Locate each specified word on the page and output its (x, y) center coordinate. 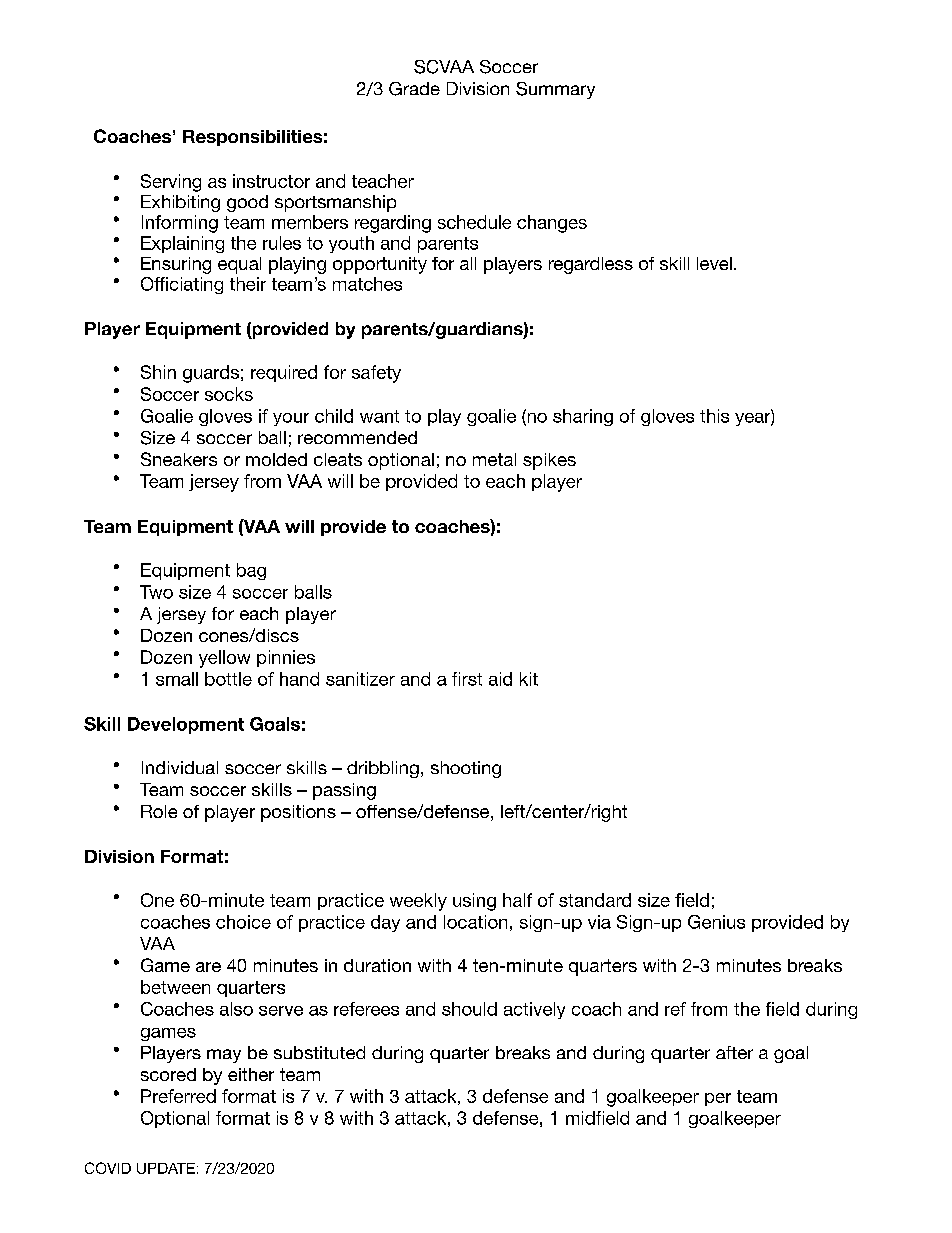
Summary (555, 90)
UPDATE (166, 1168)
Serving (171, 183)
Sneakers (179, 459)
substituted (319, 1052)
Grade (414, 89)
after (734, 1052)
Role (159, 811)
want (379, 416)
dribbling (383, 769)
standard (595, 900)
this (714, 416)
